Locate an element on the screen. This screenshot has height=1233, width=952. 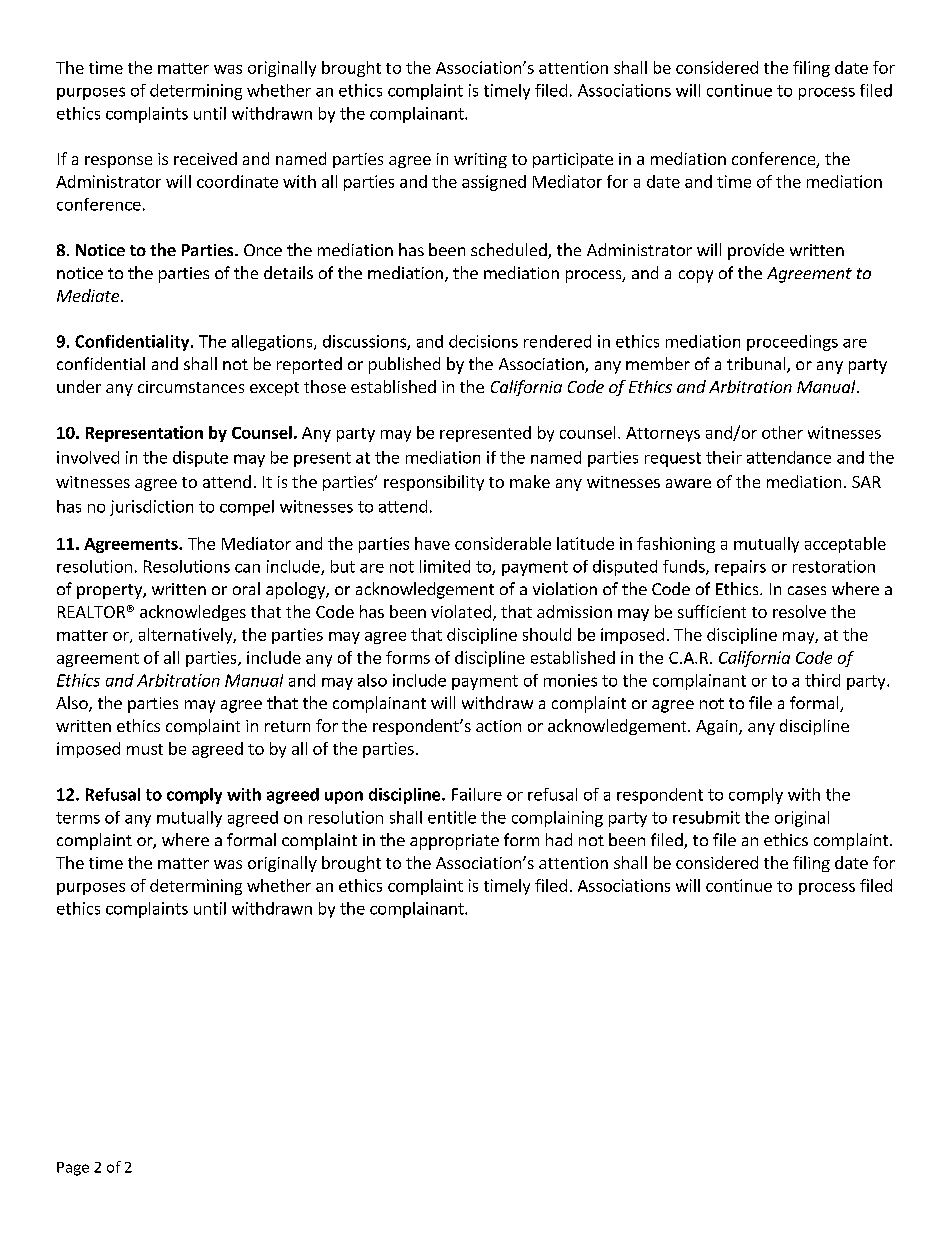
received is located at coordinates (205, 158).
